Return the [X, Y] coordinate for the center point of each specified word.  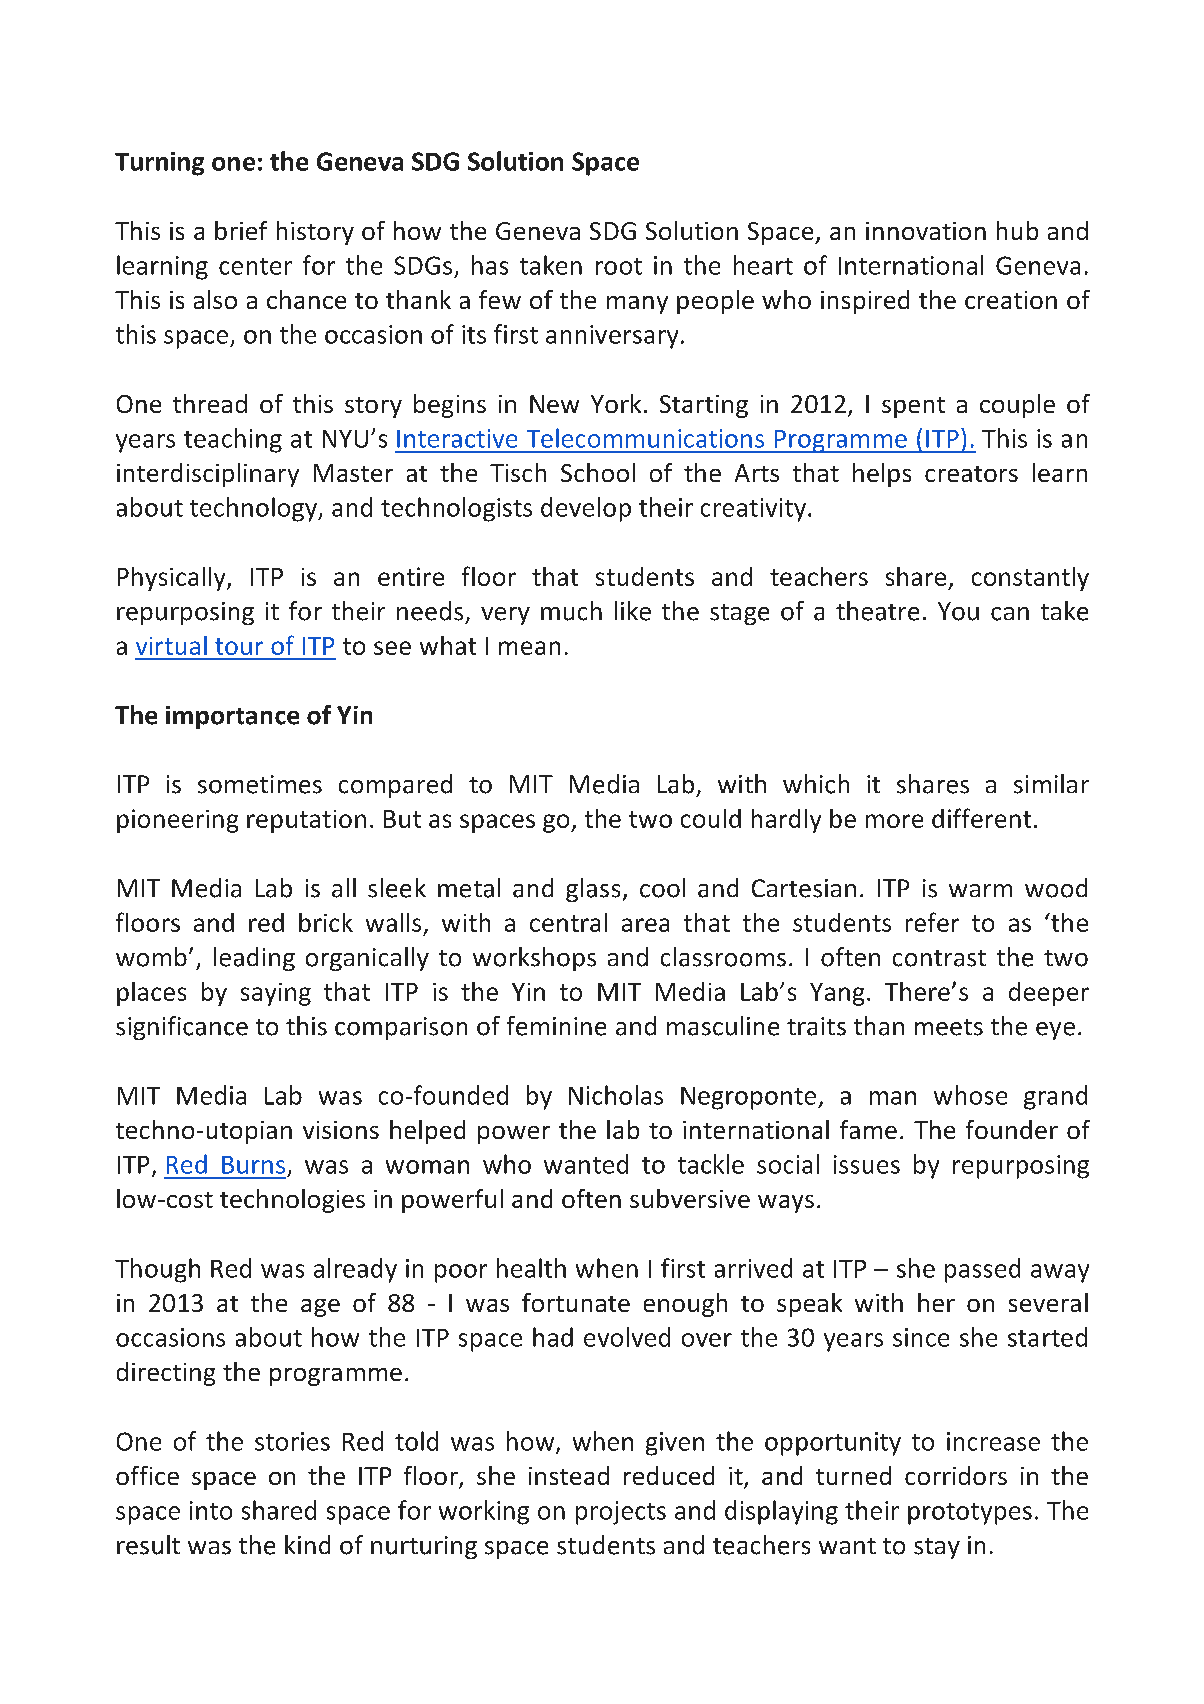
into [211, 1510]
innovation [926, 231]
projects [621, 1513]
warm [980, 890]
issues [867, 1164]
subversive [690, 1198]
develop [586, 509]
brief [241, 230]
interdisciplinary [208, 475]
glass [593, 890]
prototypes [970, 1514]
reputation [306, 821]
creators [971, 474]
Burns [253, 1165]
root [619, 266]
